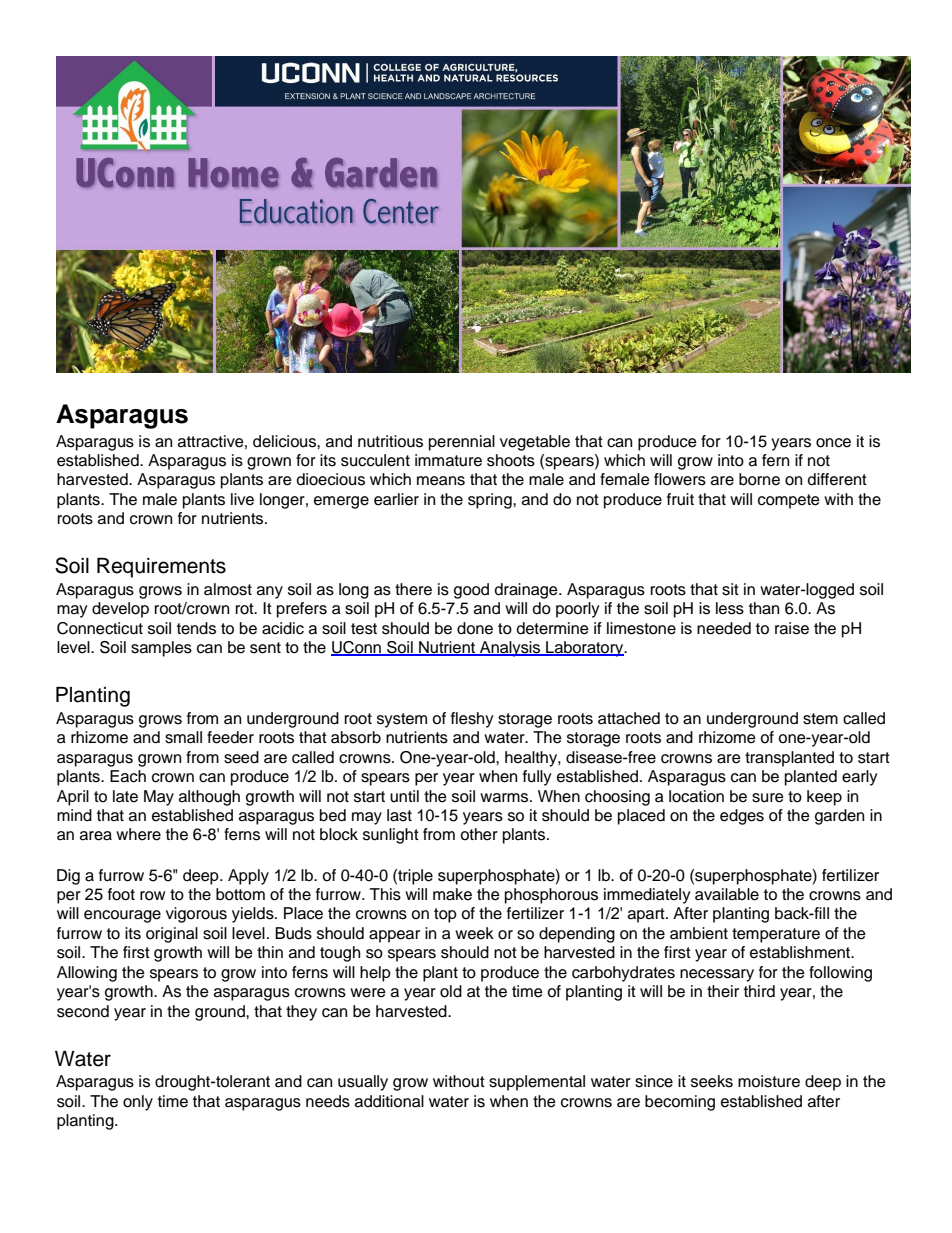  I want to click on temperature, so click(776, 935).
